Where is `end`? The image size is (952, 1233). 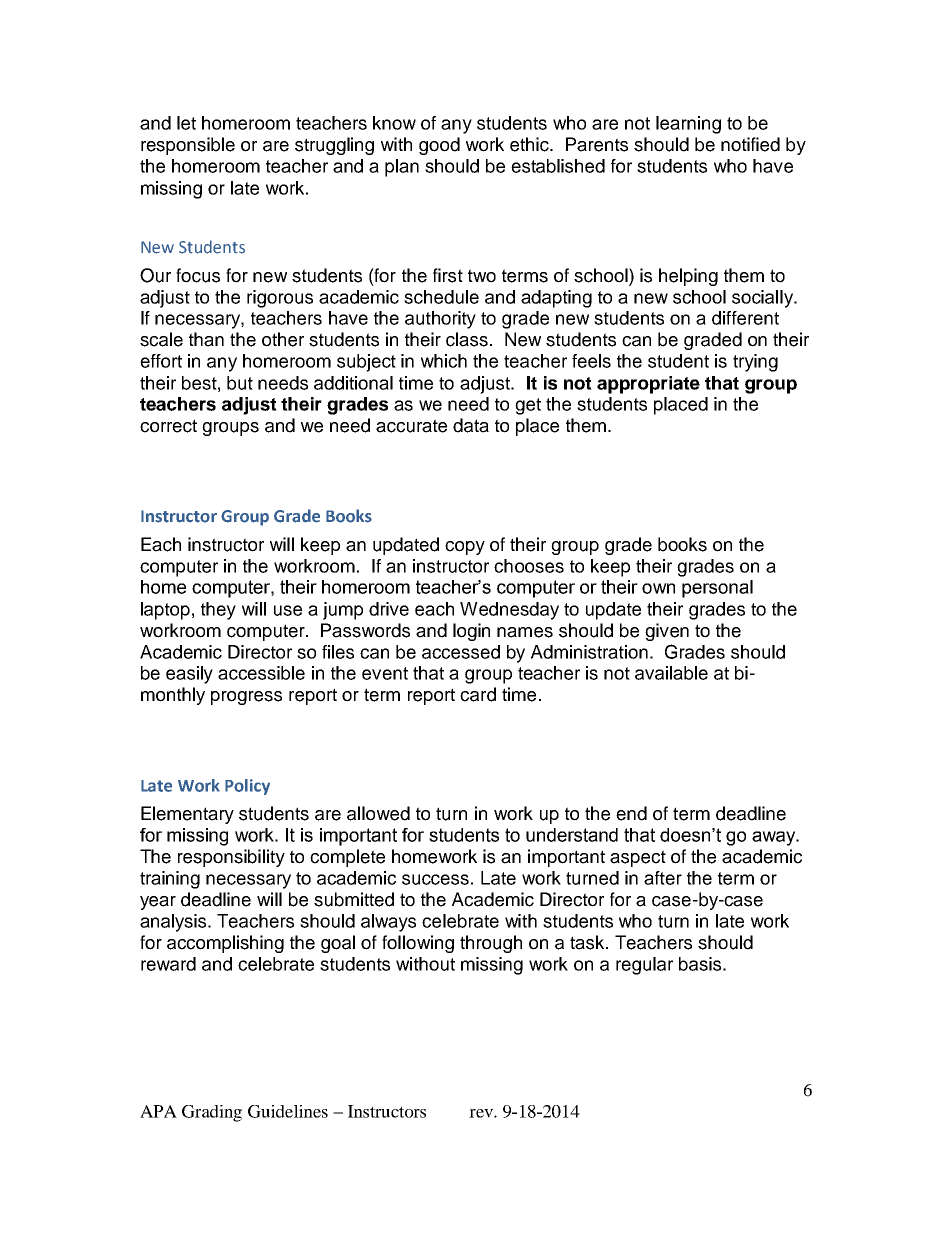 end is located at coordinates (631, 813).
